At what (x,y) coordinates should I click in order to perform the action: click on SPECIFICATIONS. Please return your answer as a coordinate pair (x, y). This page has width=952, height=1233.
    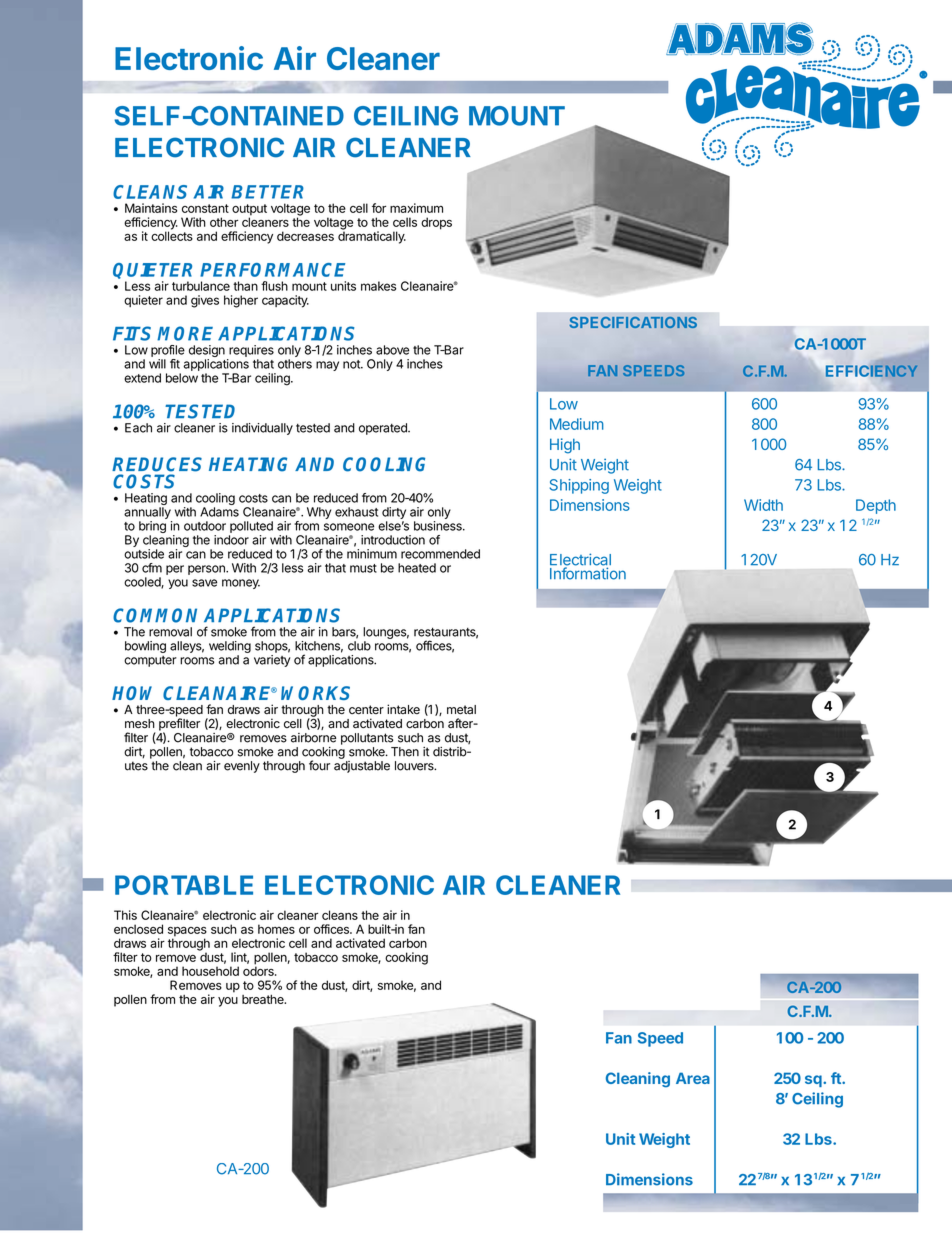
    Looking at the image, I should click on (633, 322).
